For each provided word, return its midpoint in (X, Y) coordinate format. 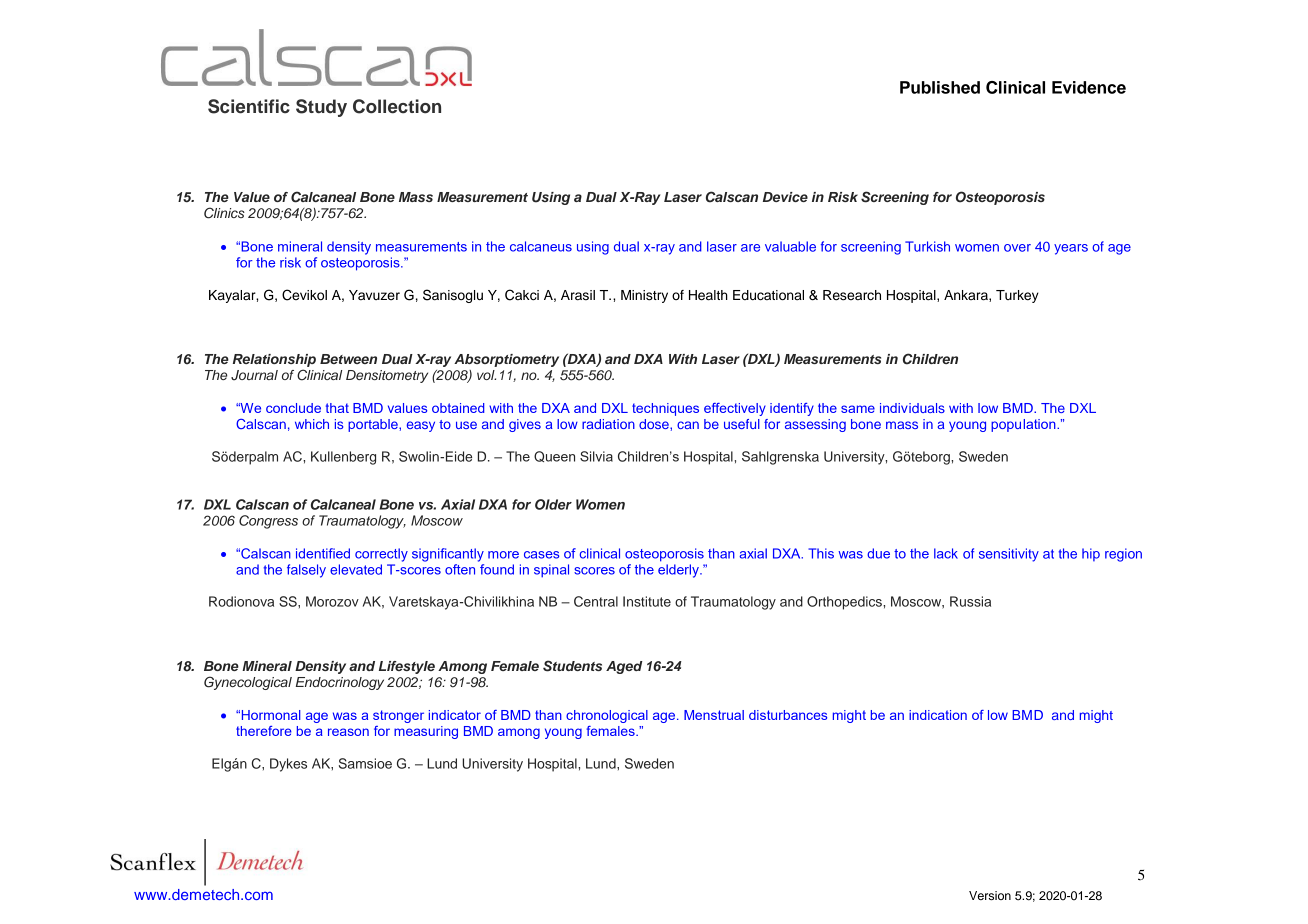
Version (990, 895)
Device (785, 197)
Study (321, 108)
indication (938, 715)
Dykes (288, 765)
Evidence (1089, 87)
